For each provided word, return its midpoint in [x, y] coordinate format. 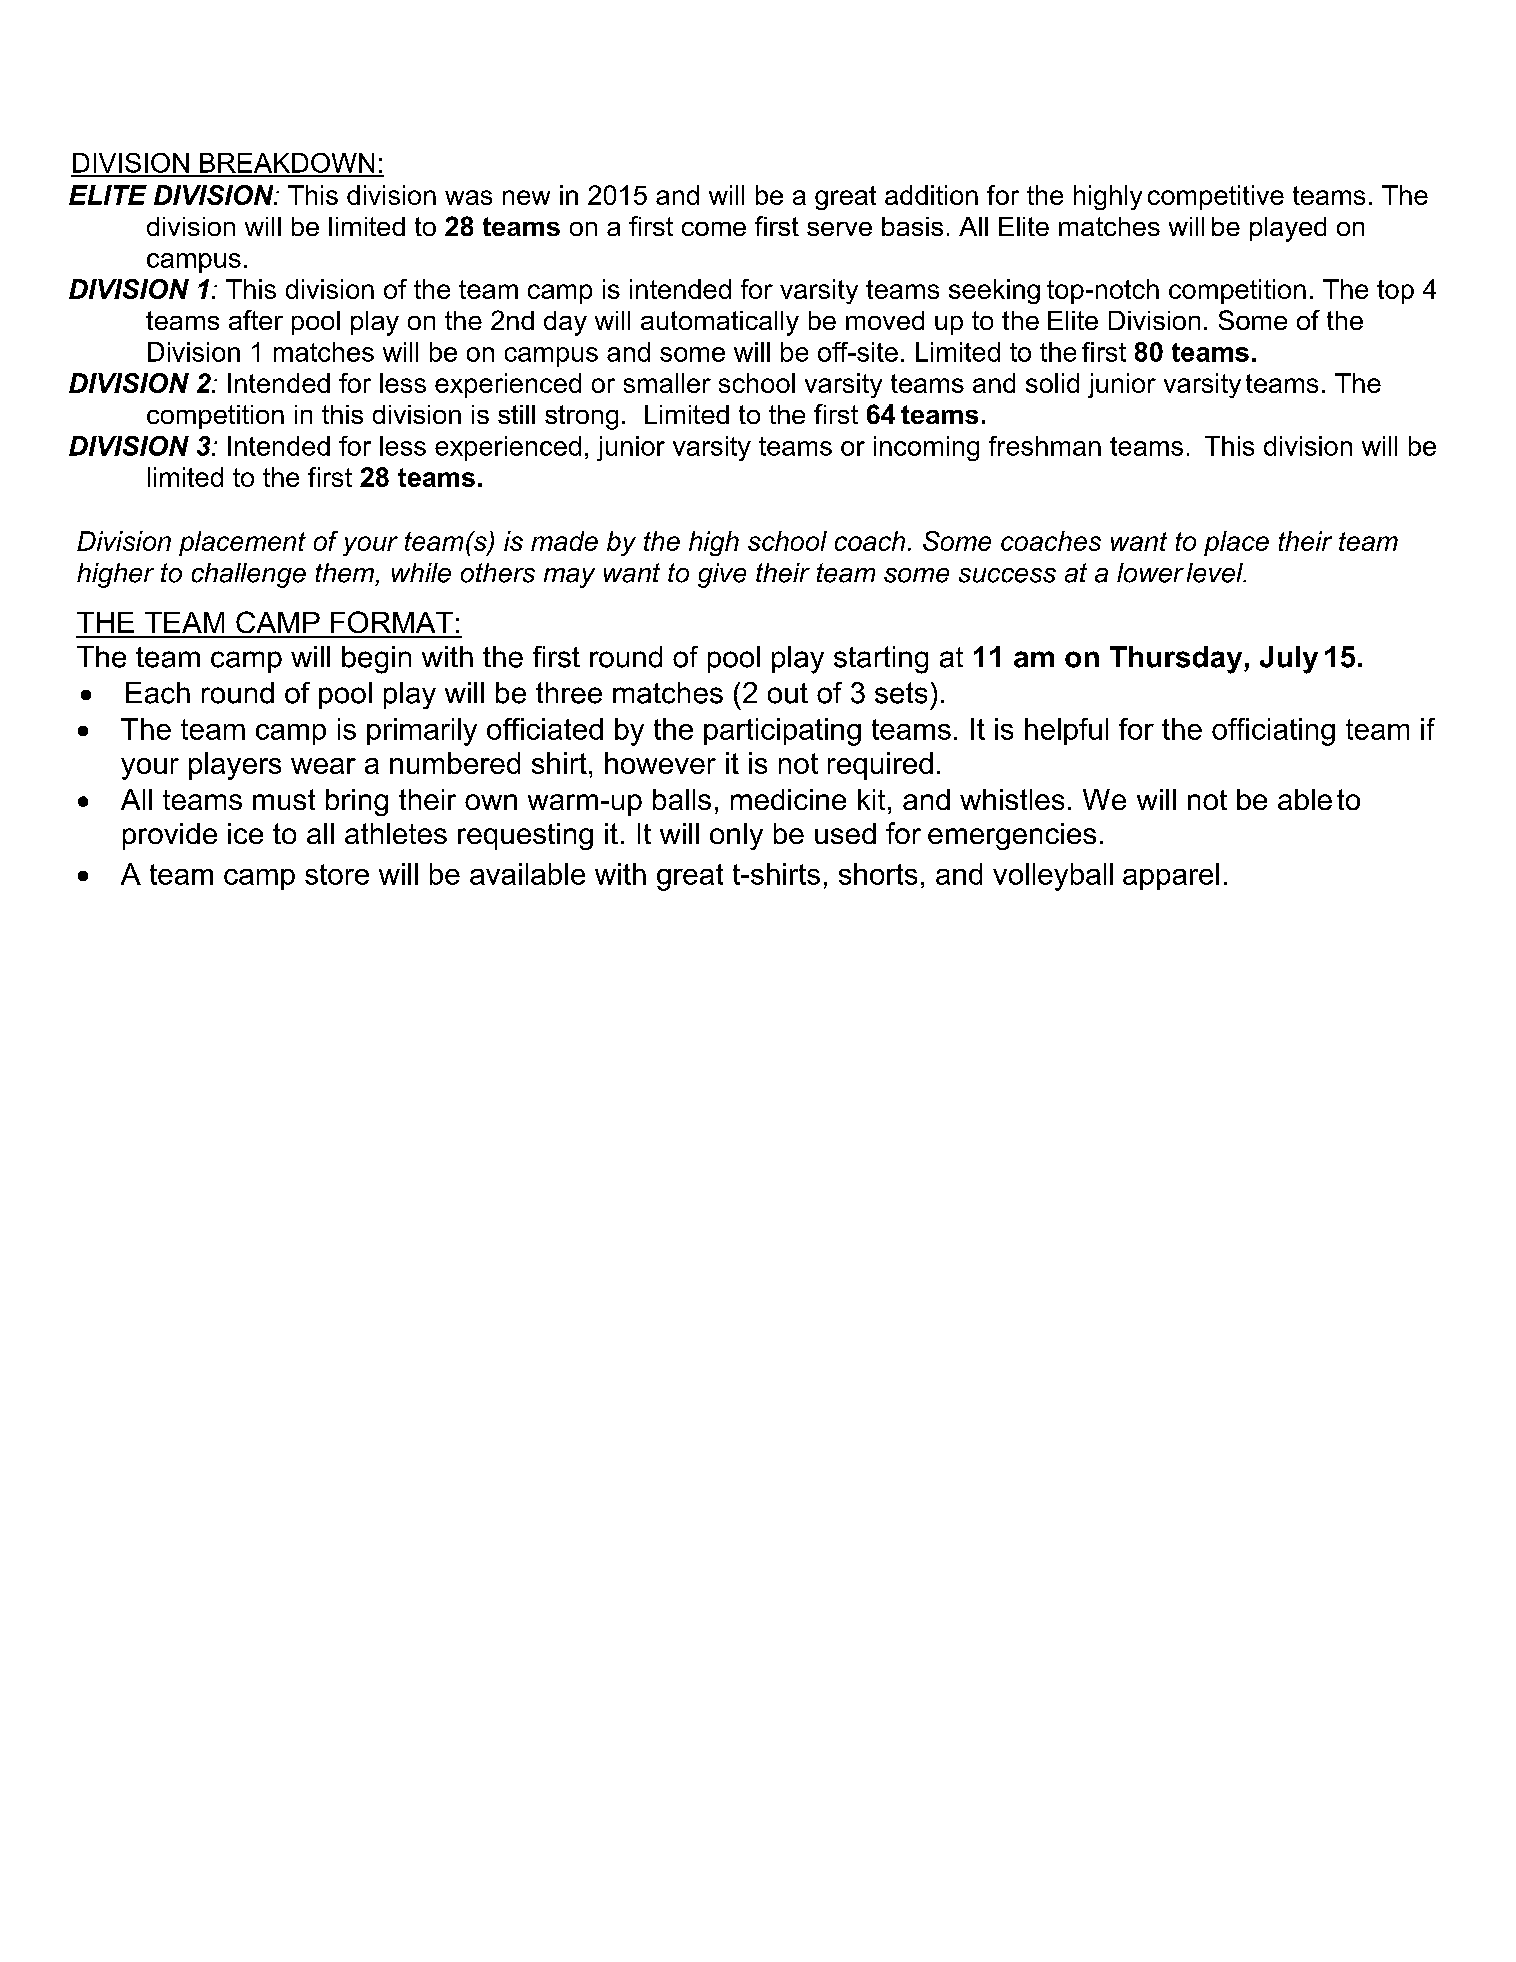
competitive [1216, 197]
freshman [1045, 446]
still [516, 414]
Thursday [1177, 660]
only [736, 836]
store [337, 874]
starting [881, 660]
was [468, 197]
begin [376, 660]
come [714, 229]
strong [581, 417]
